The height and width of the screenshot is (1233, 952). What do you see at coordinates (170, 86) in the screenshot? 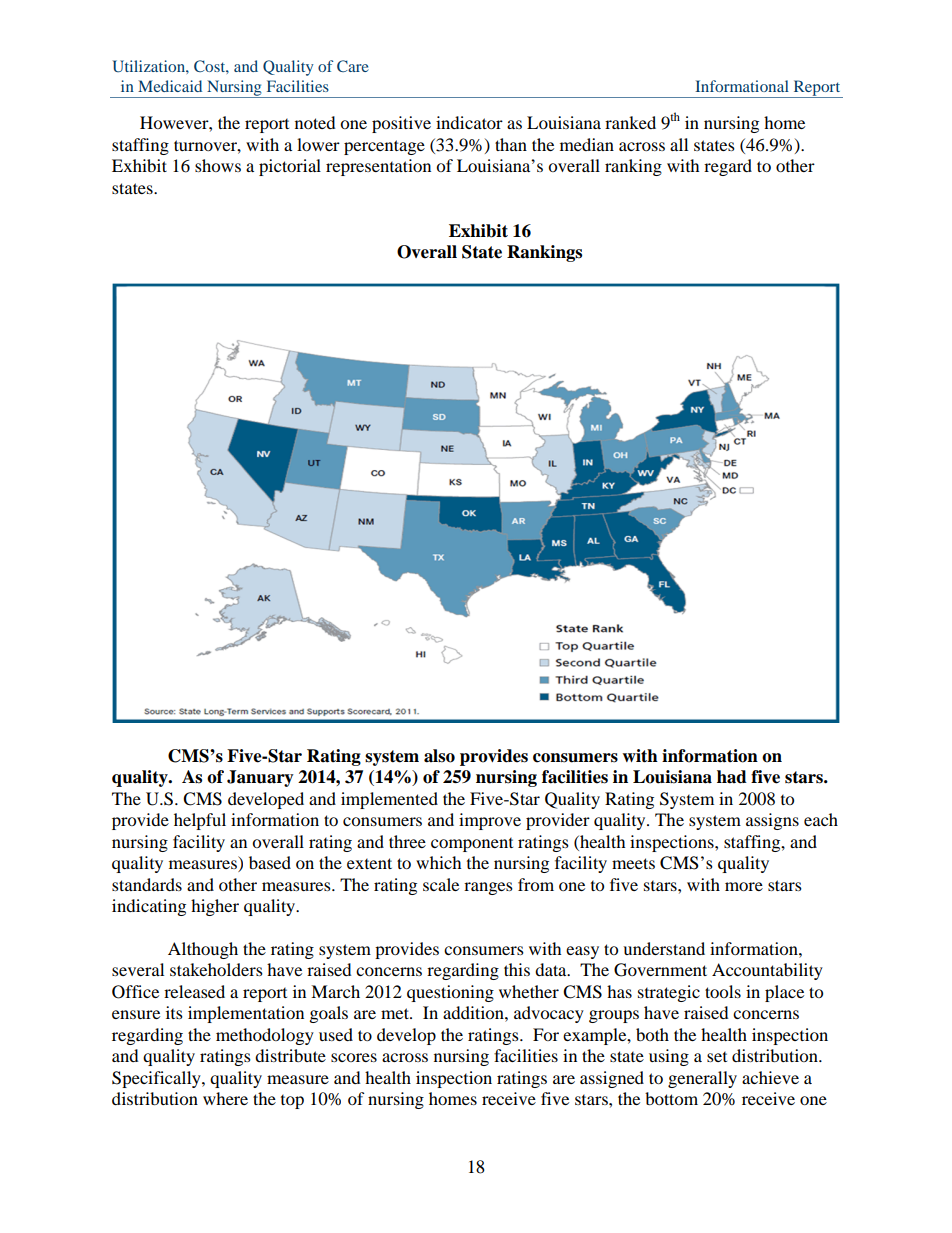
I see `Medicaid` at bounding box center [170, 86].
